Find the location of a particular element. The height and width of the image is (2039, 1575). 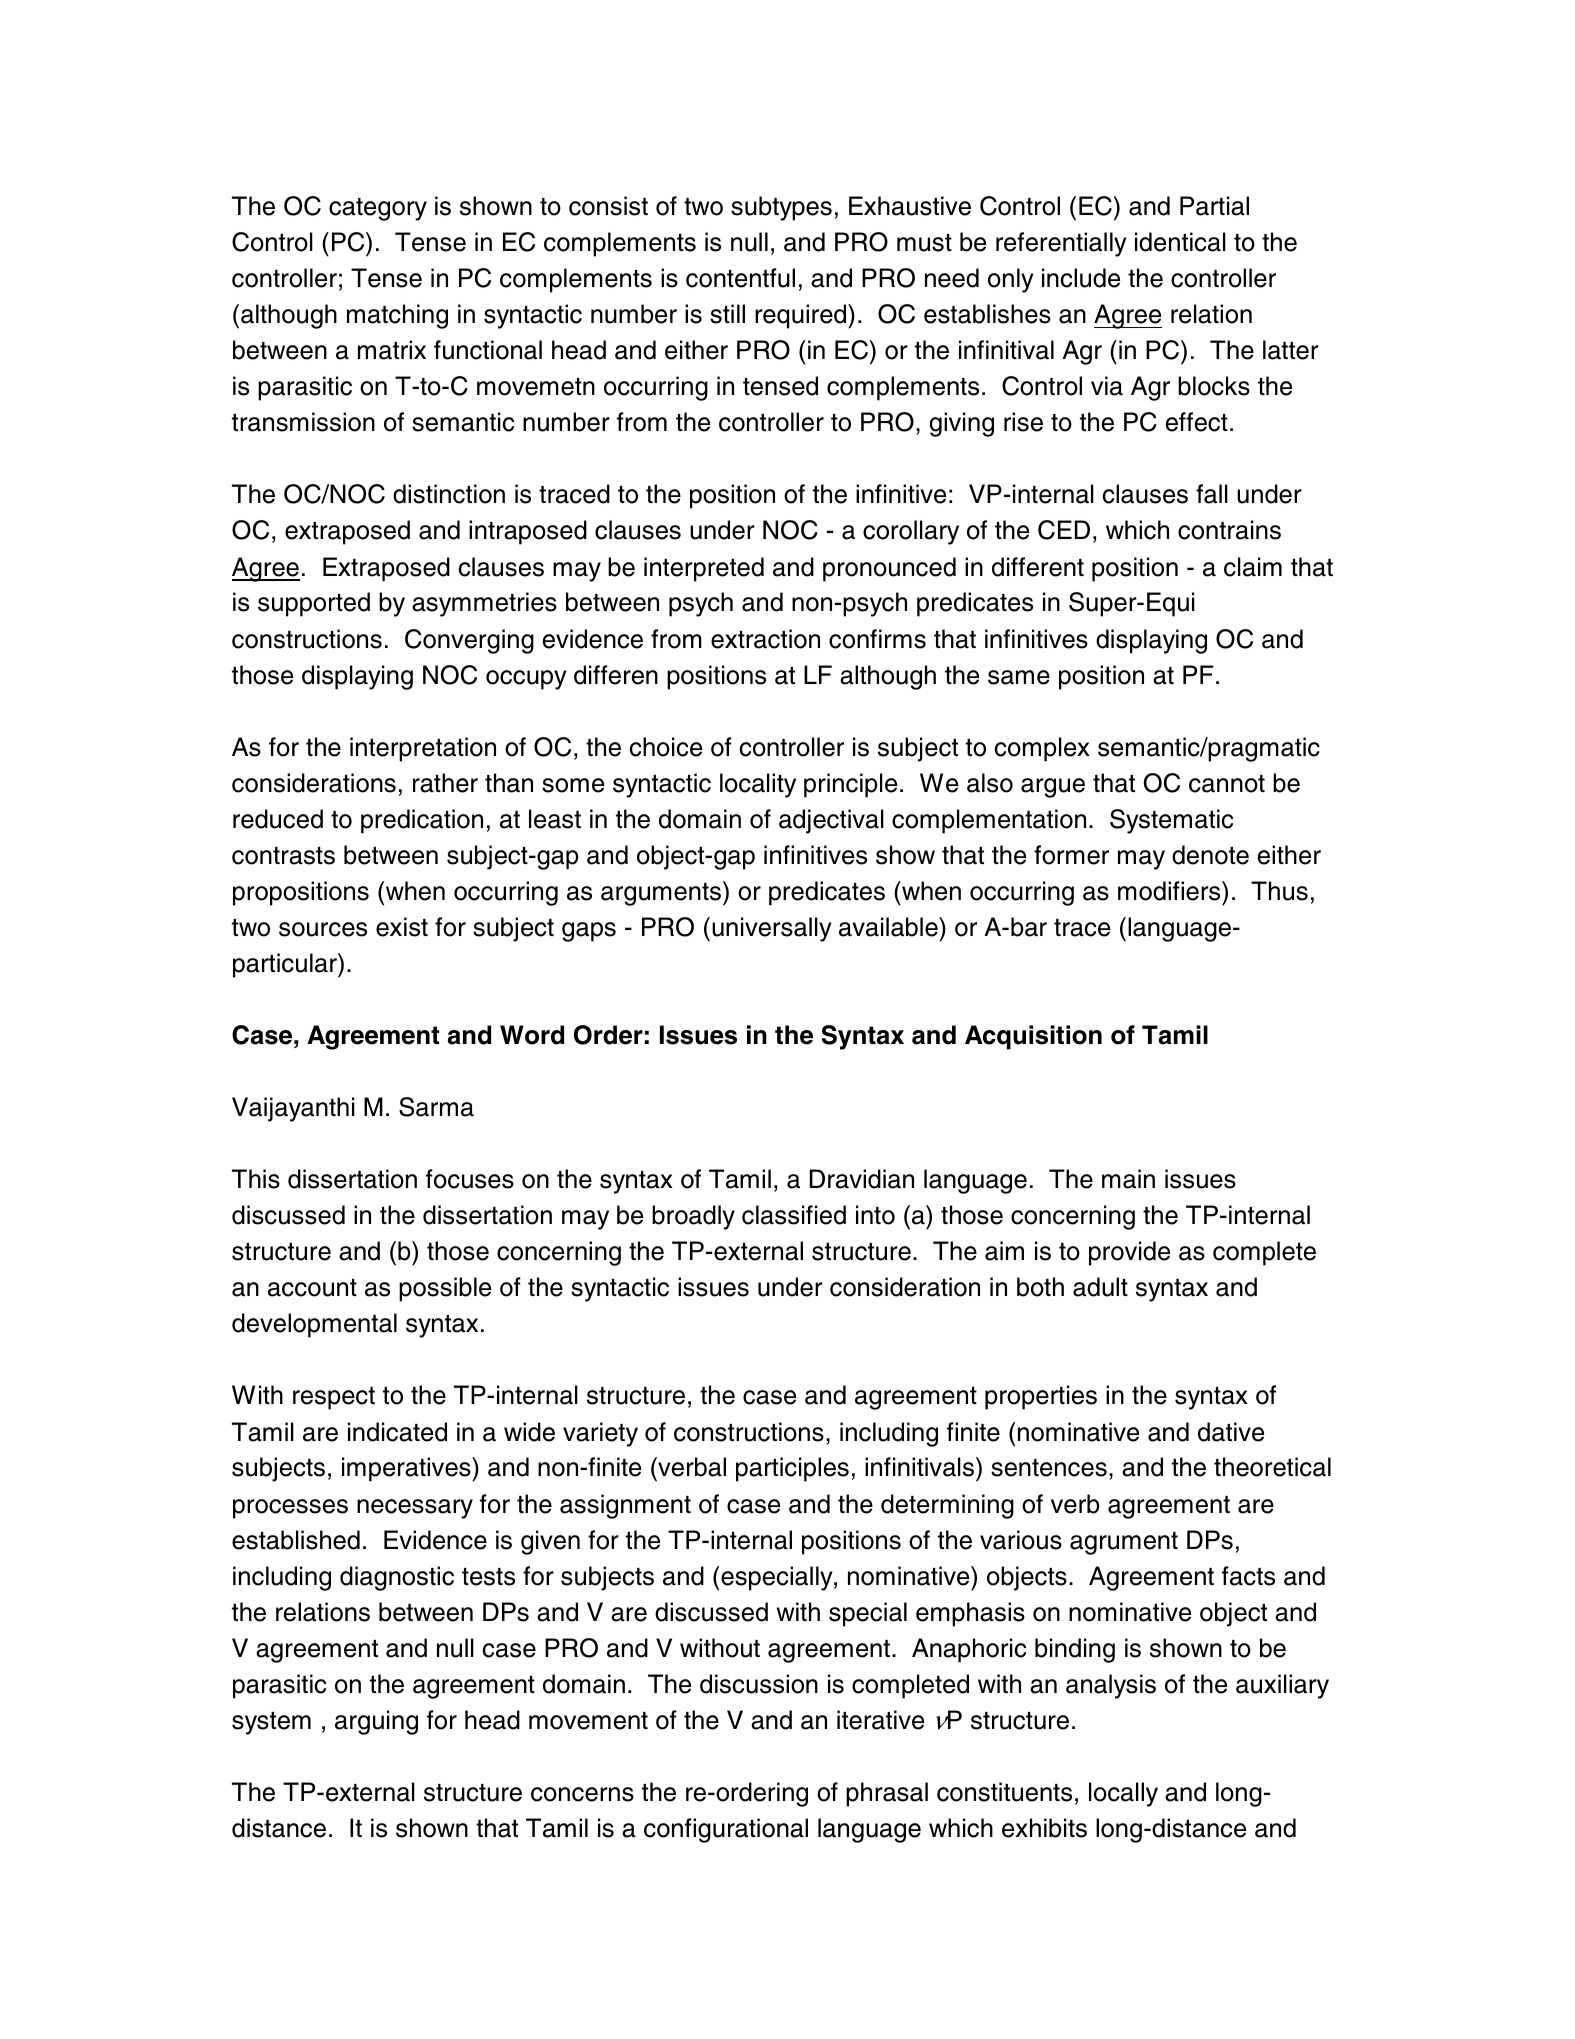

category is located at coordinates (378, 209).
